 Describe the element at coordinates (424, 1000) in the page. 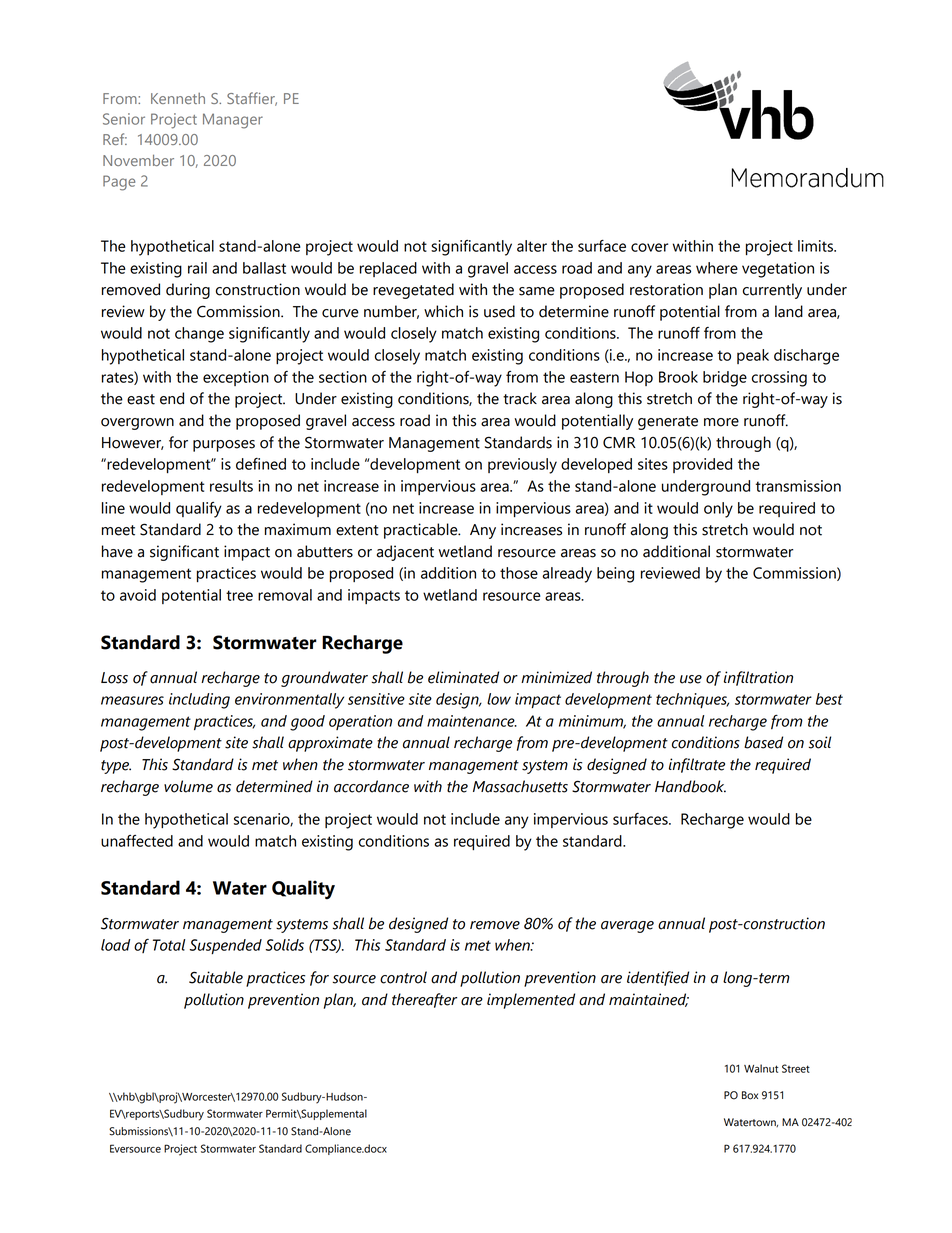

I see `thereafter` at that location.
